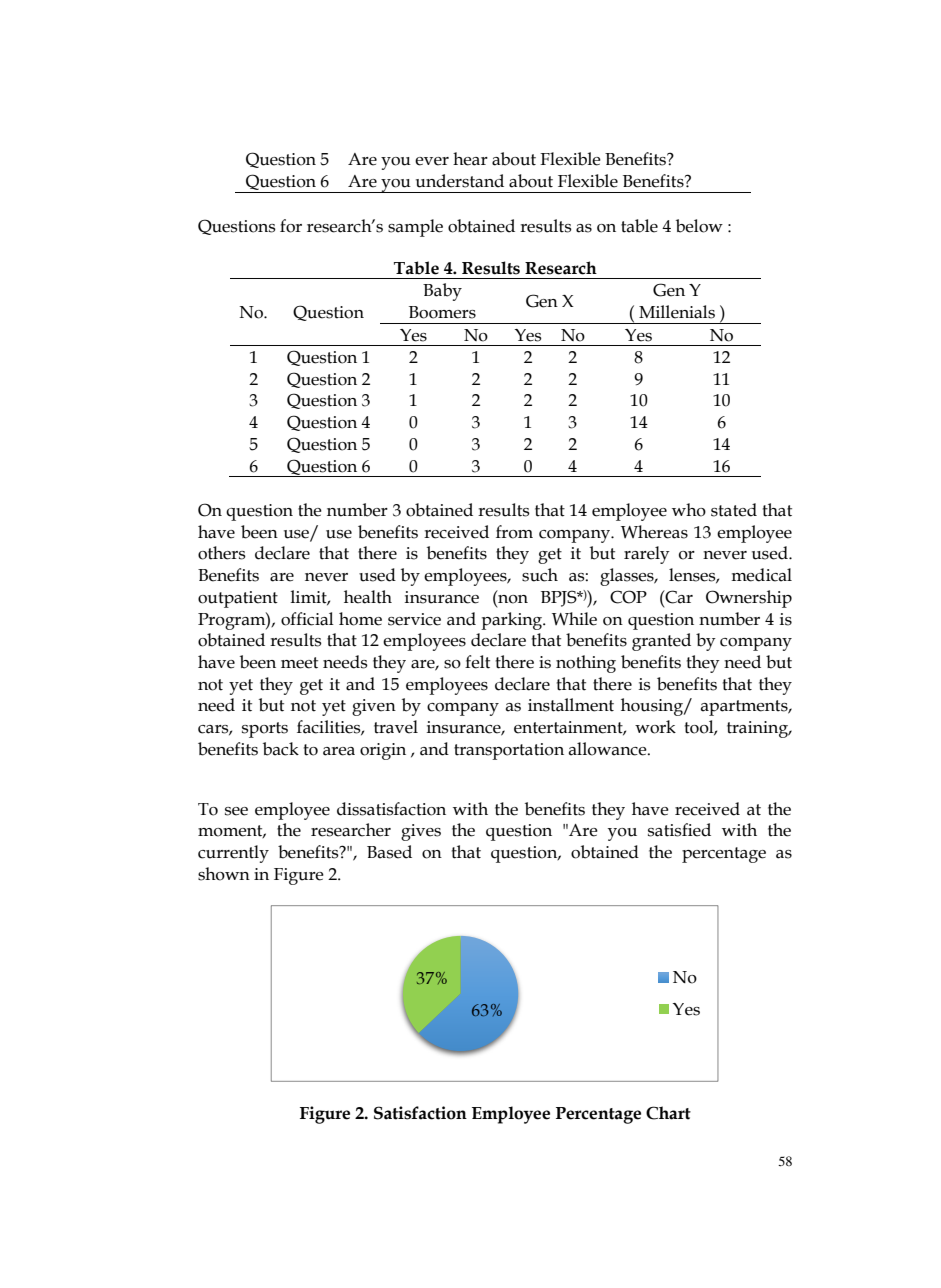 The height and width of the screenshot is (1288, 941). I want to click on currently, so click(233, 854).
